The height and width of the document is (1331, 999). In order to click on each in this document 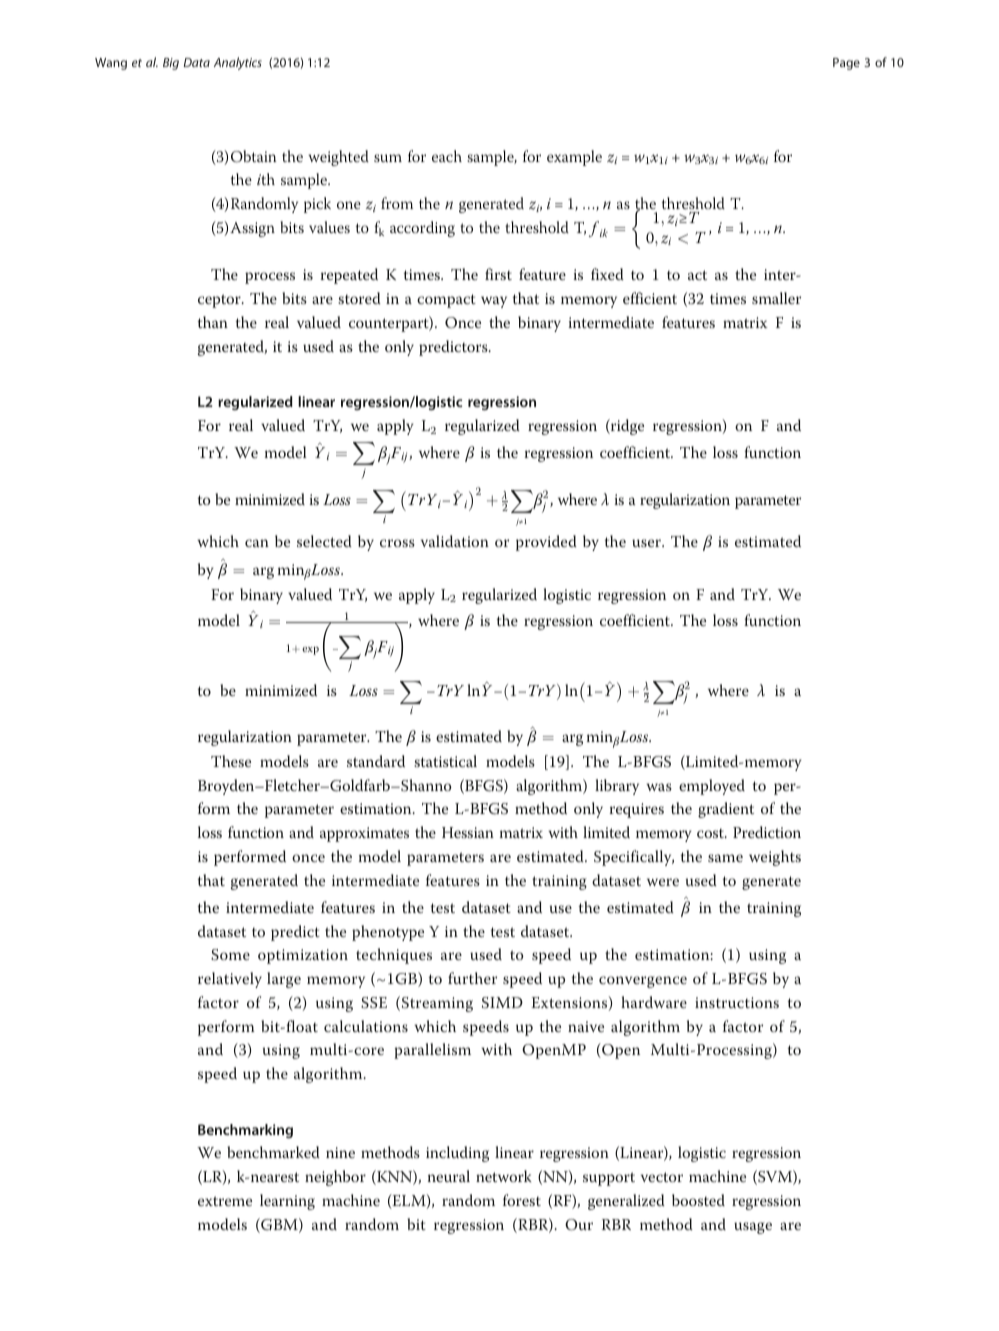, I will do `click(447, 156)`.
